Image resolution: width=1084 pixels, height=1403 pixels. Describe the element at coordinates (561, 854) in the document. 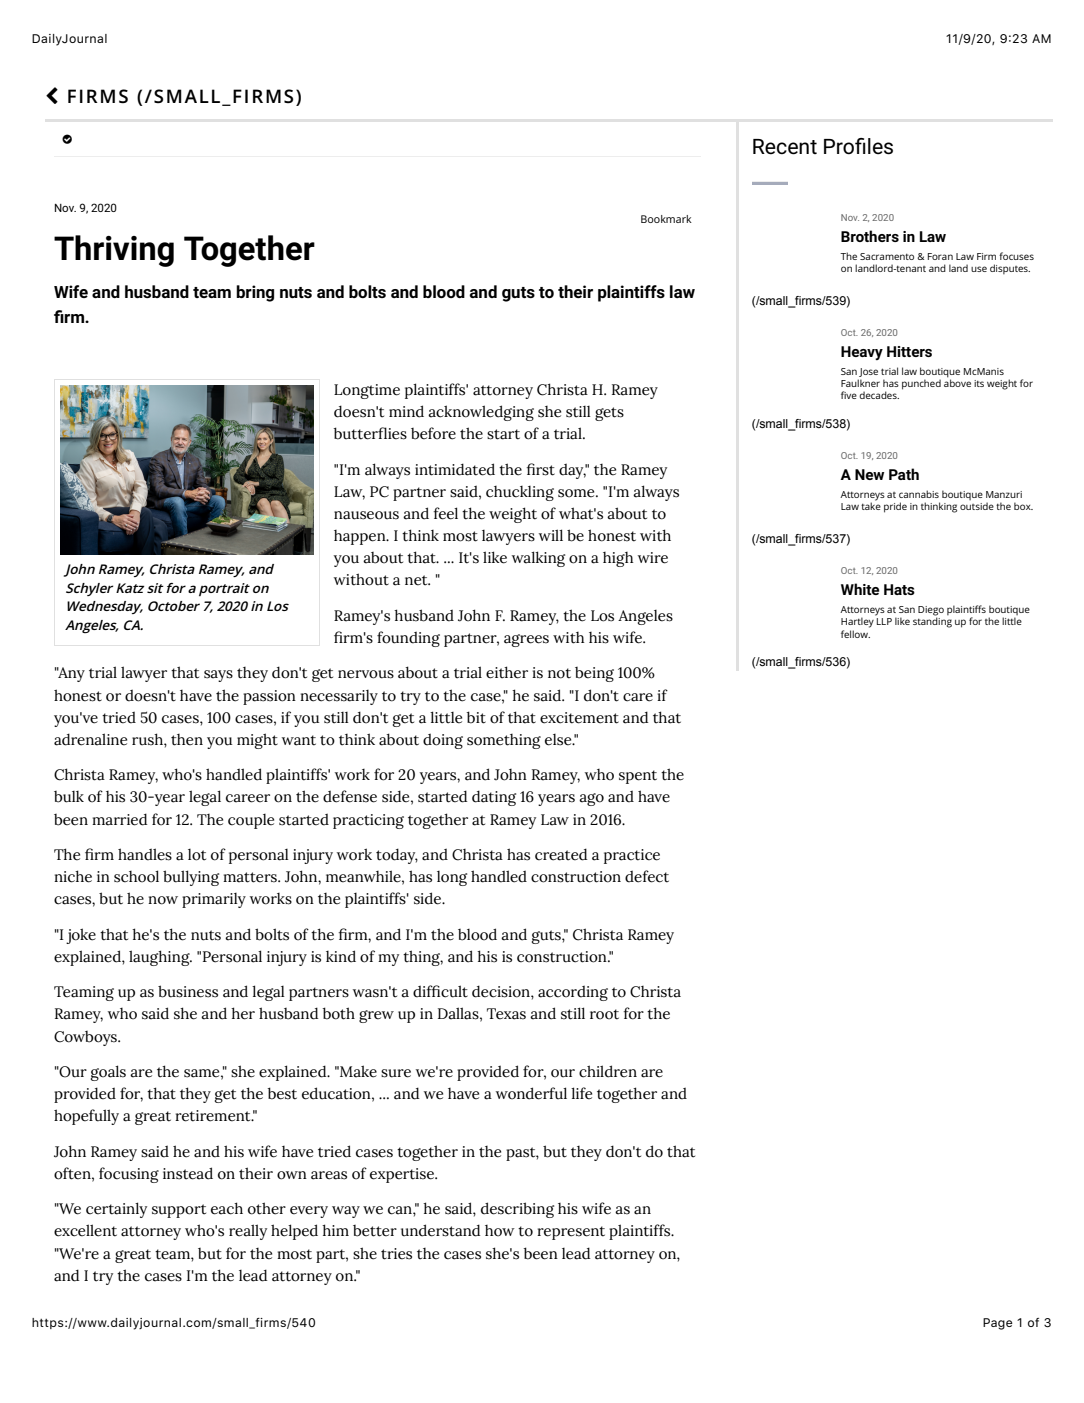

I see `created` at that location.
